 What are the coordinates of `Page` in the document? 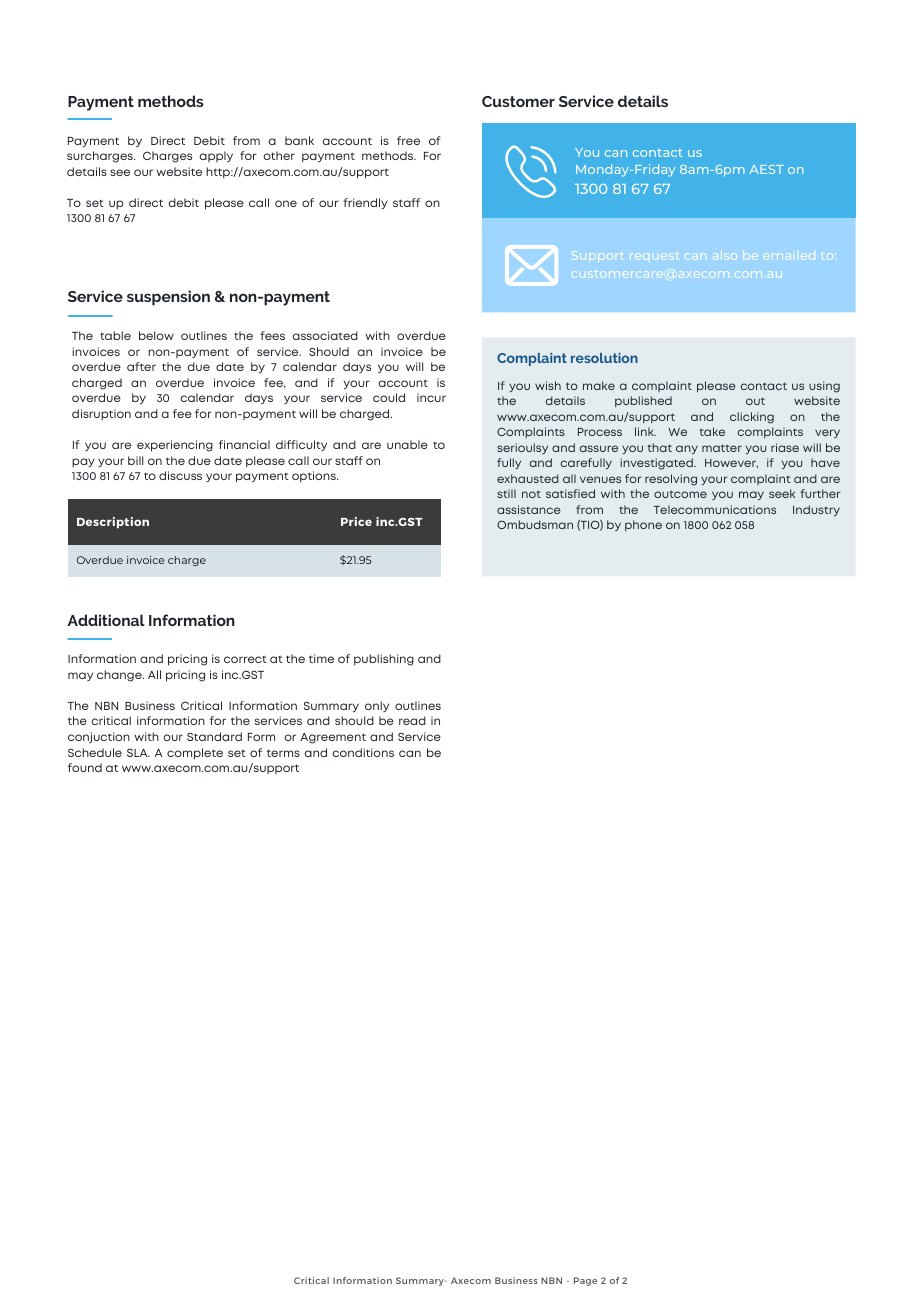 It's located at (585, 1281).
